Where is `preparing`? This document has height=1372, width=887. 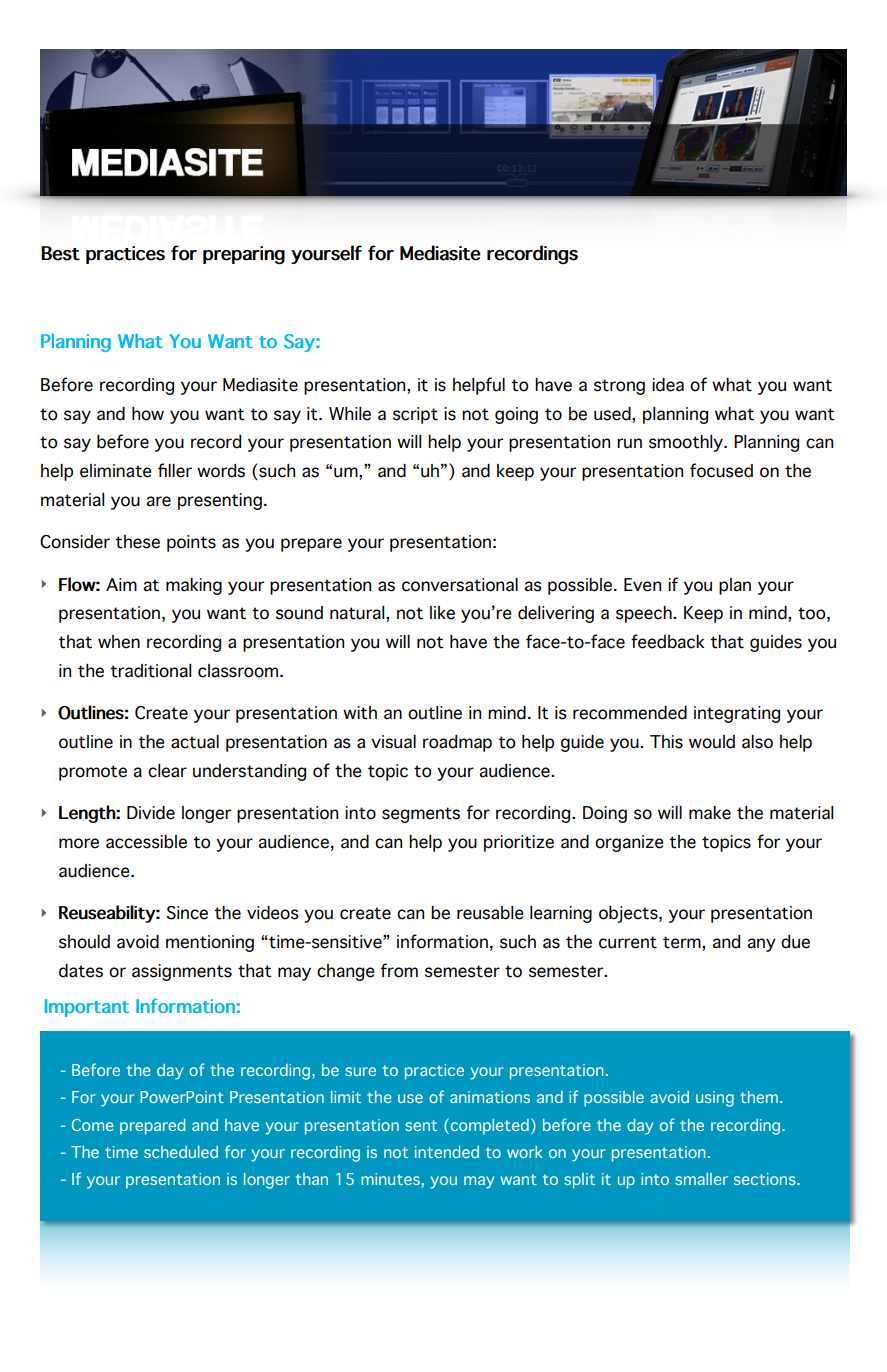 preparing is located at coordinates (244, 255).
